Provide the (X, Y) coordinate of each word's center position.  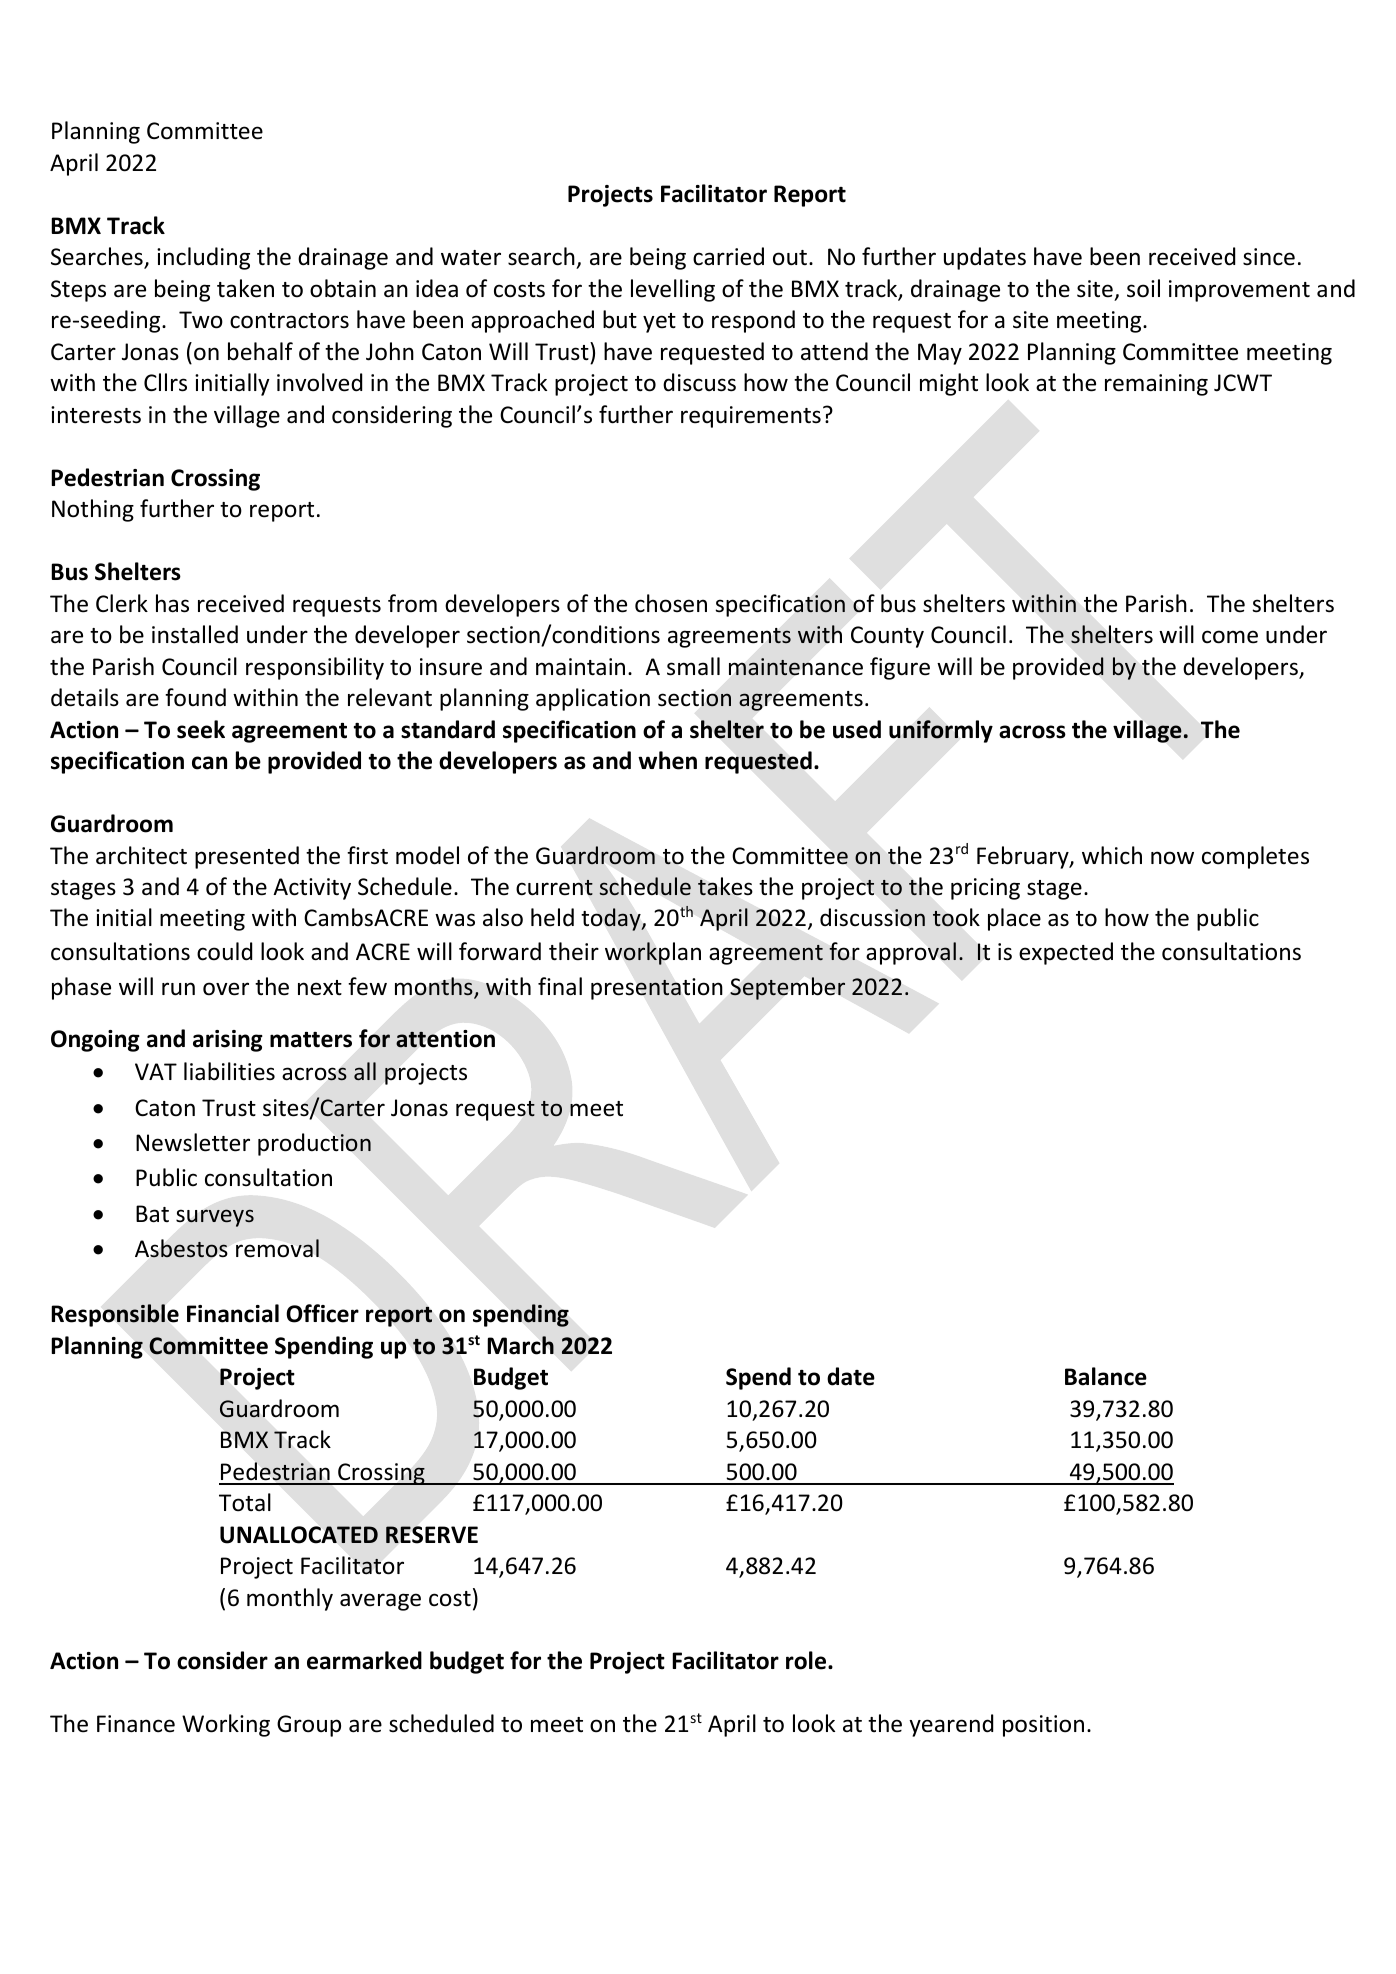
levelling (673, 290)
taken (245, 288)
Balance (1106, 1376)
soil (1143, 288)
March (520, 1345)
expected (1066, 953)
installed (195, 634)
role (807, 1660)
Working (226, 1725)
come (1230, 637)
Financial (233, 1313)
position (1043, 1726)
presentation (657, 989)
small (693, 666)
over (226, 989)
